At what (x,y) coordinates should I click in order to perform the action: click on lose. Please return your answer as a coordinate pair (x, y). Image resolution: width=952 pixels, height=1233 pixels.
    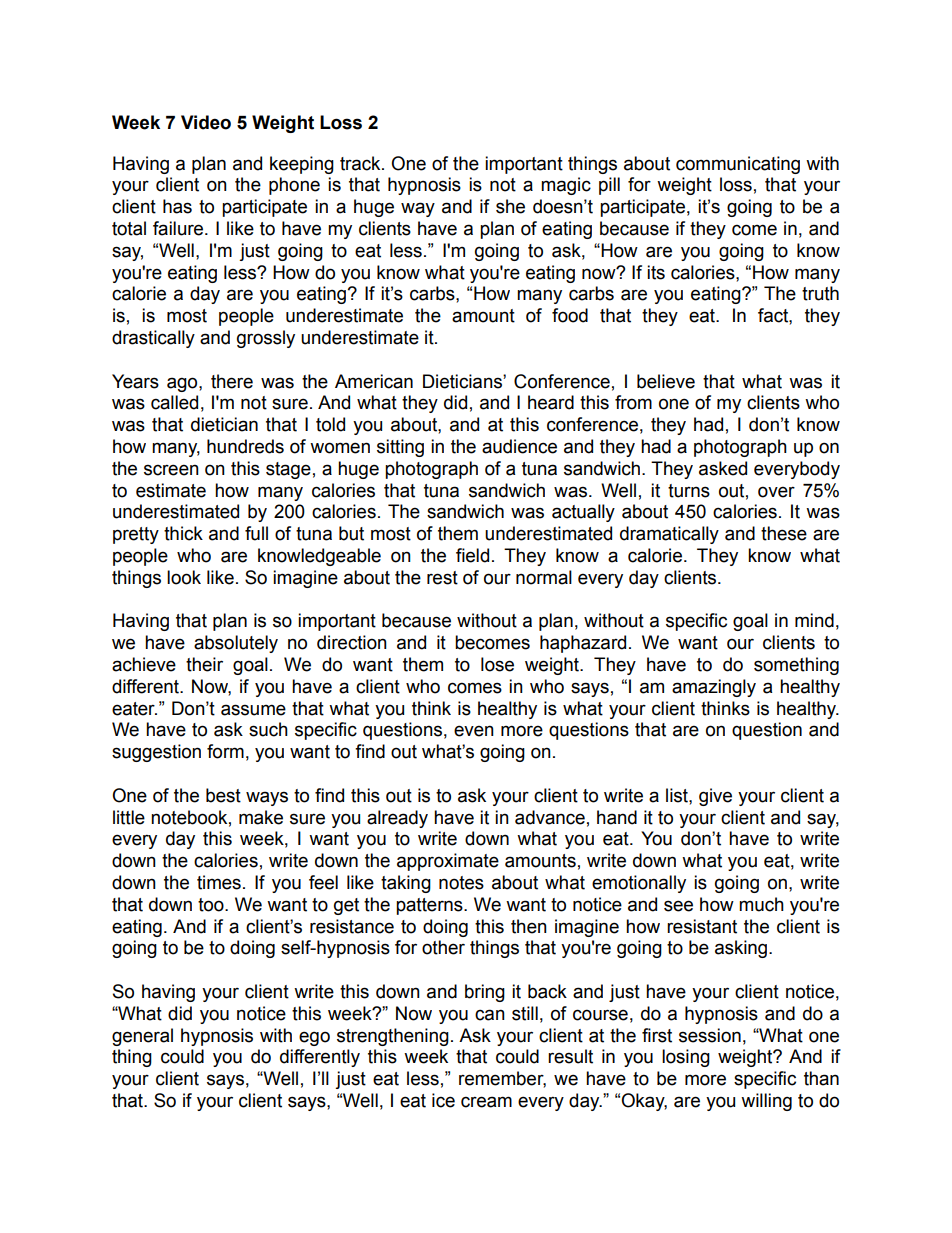
    Looking at the image, I should click on (497, 664).
